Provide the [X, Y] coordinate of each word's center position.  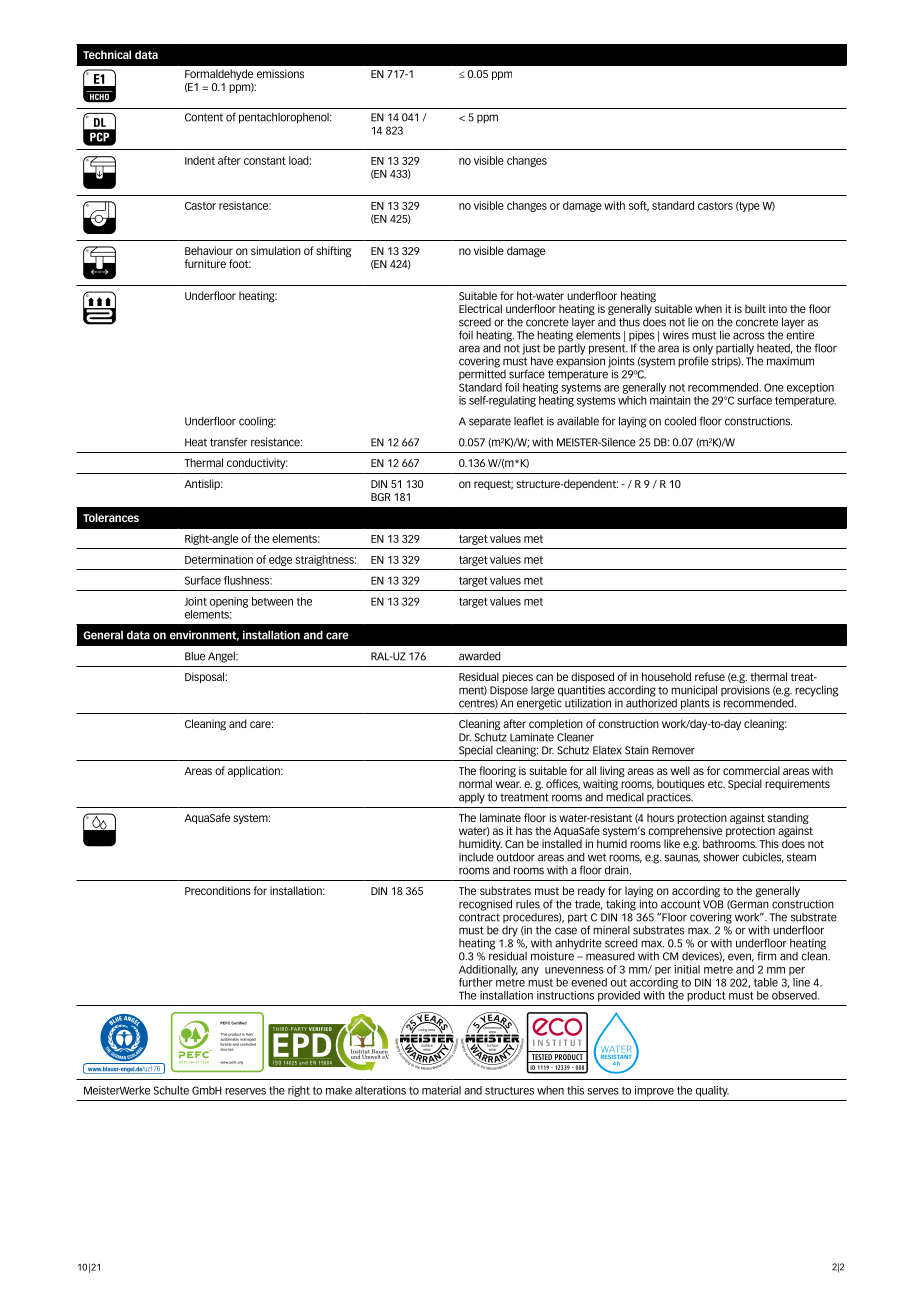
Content [204, 117]
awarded [480, 656]
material [441, 1090]
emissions [280, 73]
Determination [219, 559]
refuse [710, 676]
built [755, 308]
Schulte [171, 1090]
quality [712, 1091]
